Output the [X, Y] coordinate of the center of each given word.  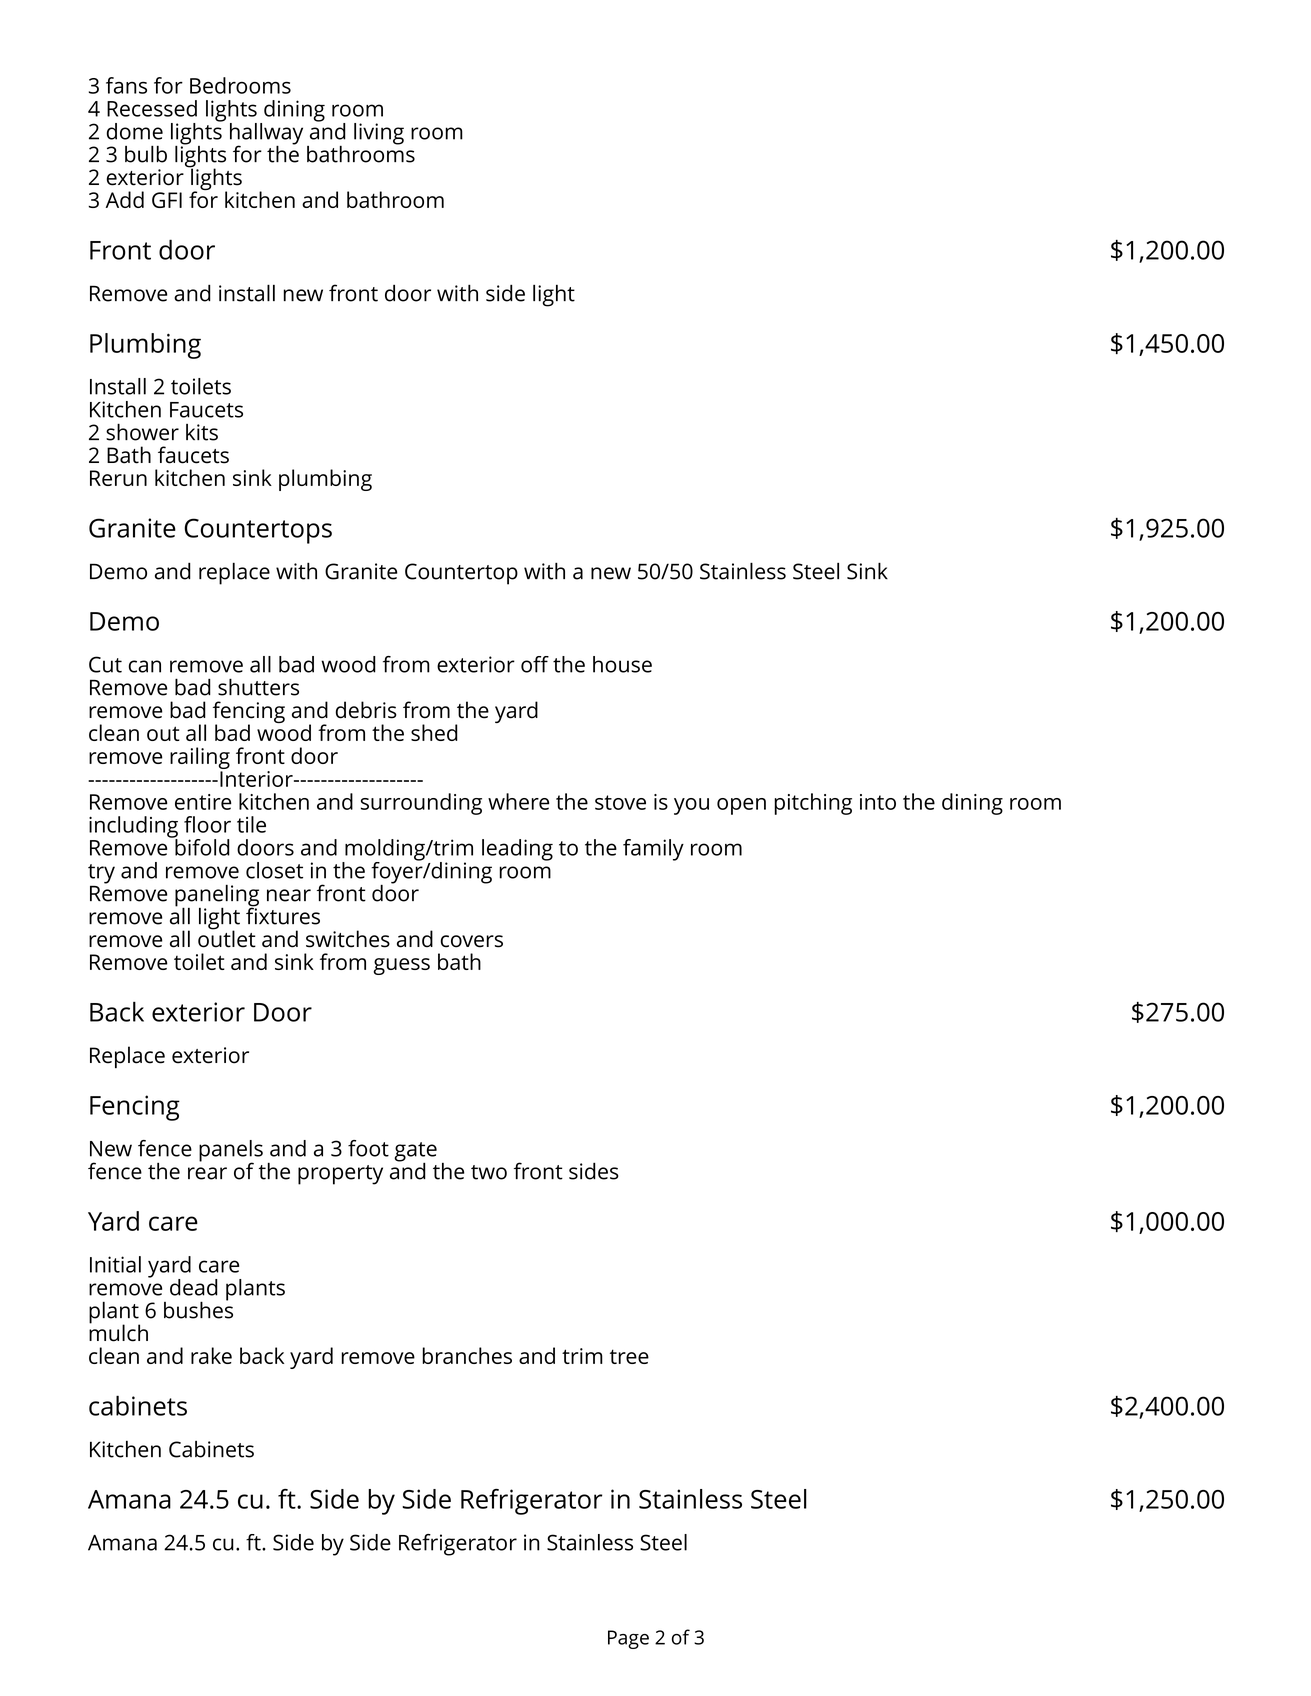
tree [629, 1356]
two [489, 1172]
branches [467, 1355]
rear [207, 1173]
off [535, 664]
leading [517, 850]
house [622, 664]
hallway [266, 135]
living [379, 134]
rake [211, 1355]
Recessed [152, 108]
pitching [813, 804]
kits [202, 432]
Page [628, 1639]
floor [207, 824]
